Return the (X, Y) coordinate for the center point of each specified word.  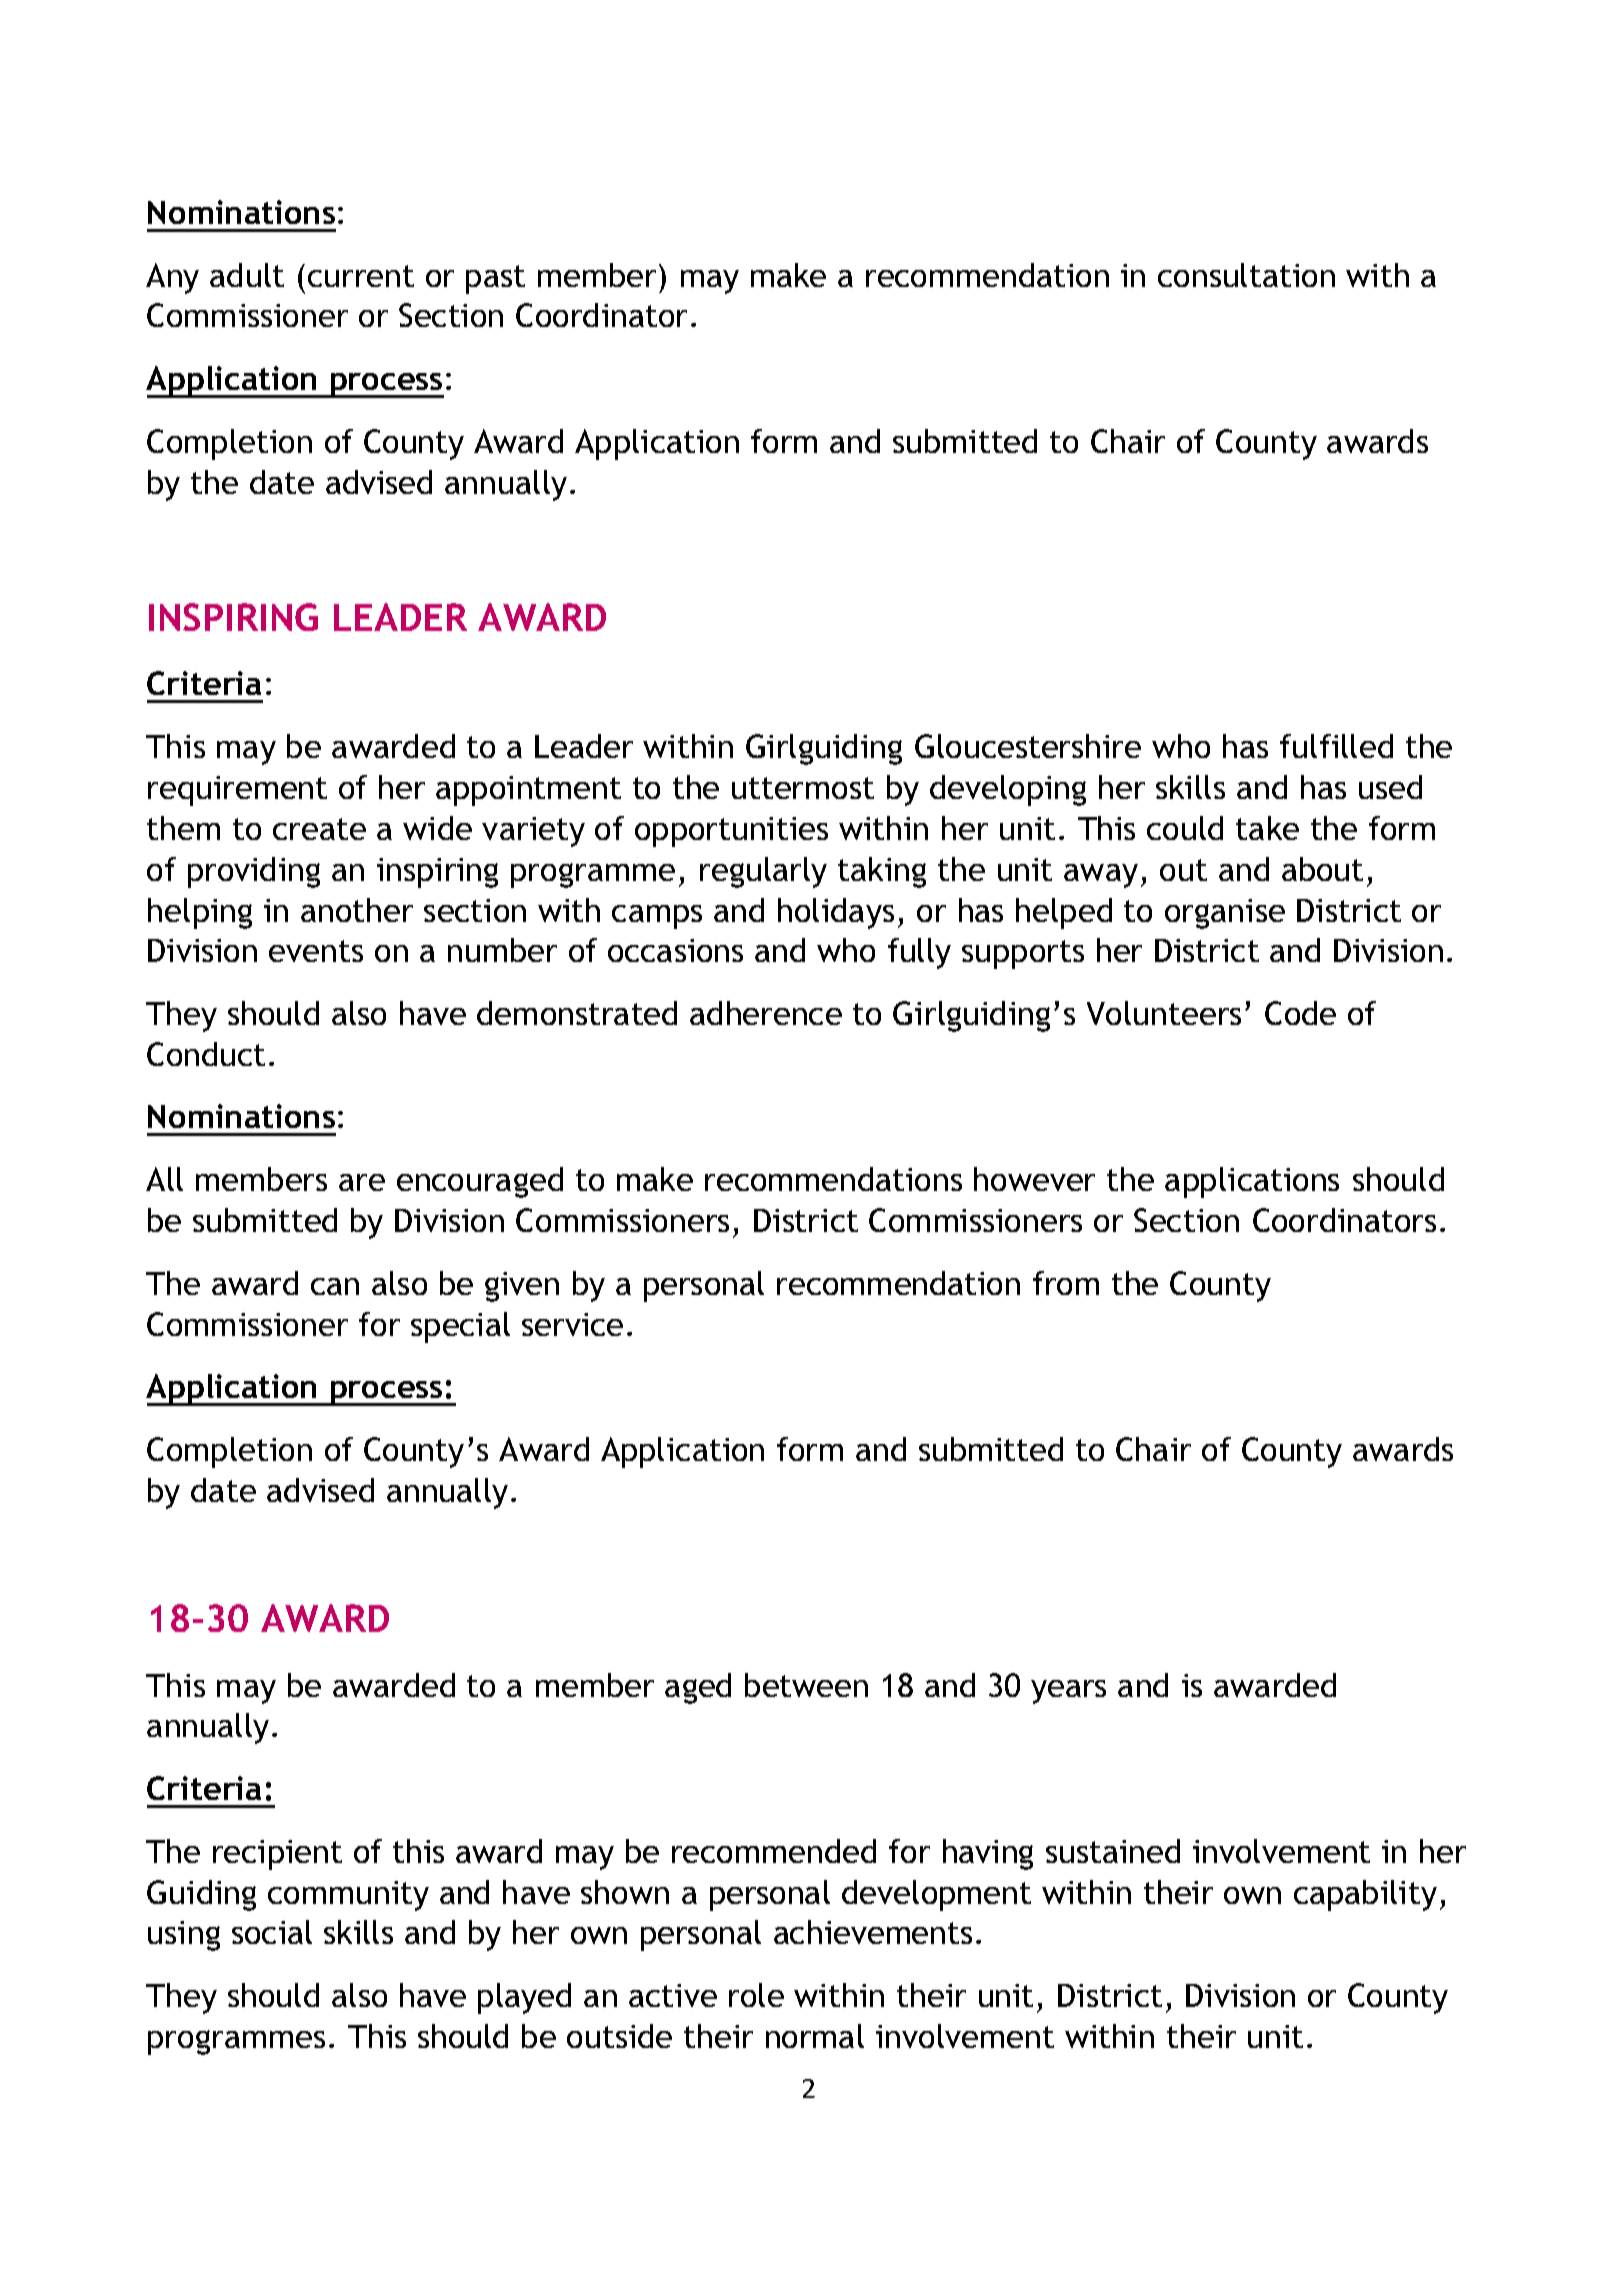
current (361, 276)
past (495, 279)
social (272, 1932)
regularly (763, 872)
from (1066, 1283)
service (572, 1324)
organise (1225, 914)
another (357, 910)
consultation (1246, 275)
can (335, 1286)
